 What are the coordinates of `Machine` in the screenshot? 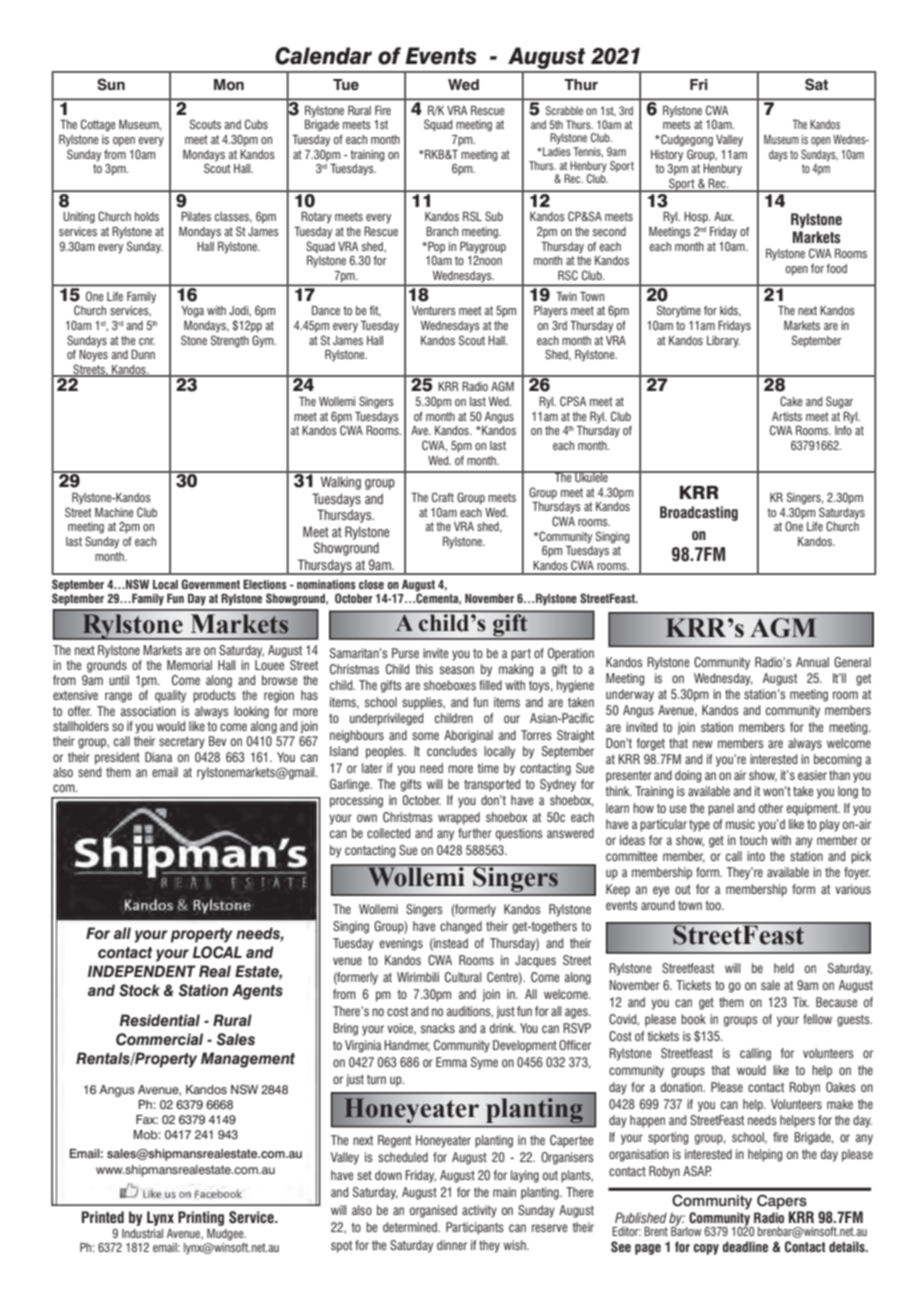 It's located at (114, 512).
